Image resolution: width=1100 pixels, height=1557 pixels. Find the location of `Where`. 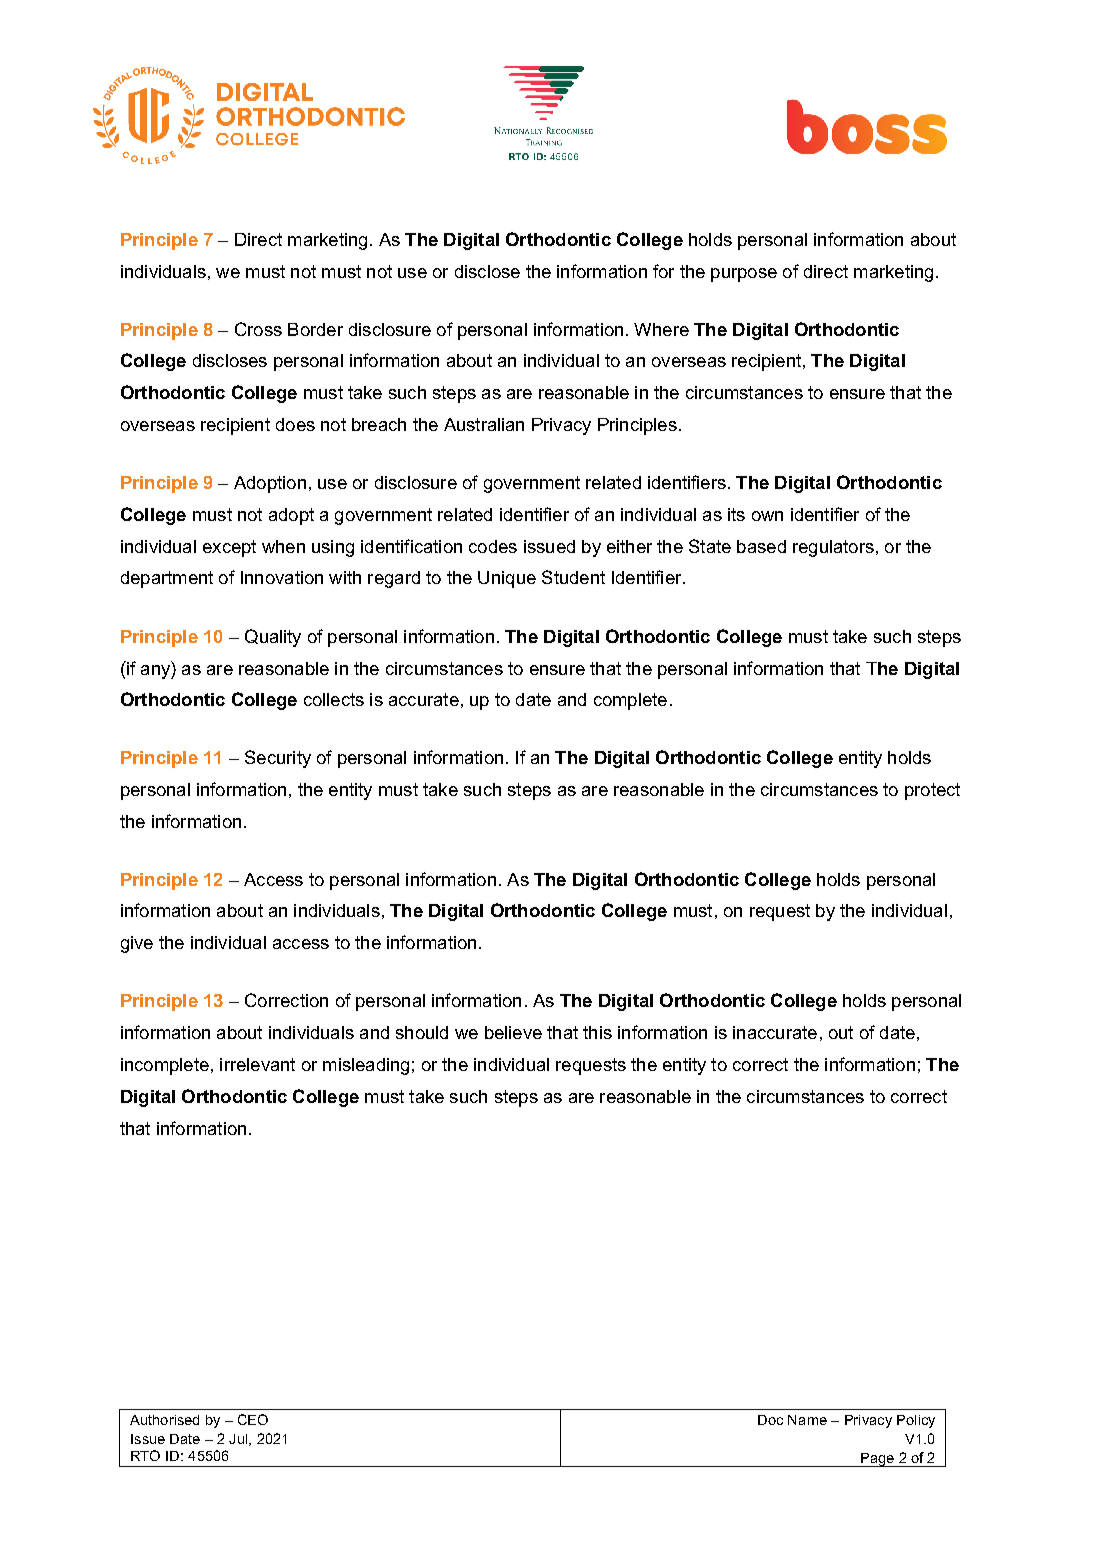

Where is located at coordinates (661, 329).
